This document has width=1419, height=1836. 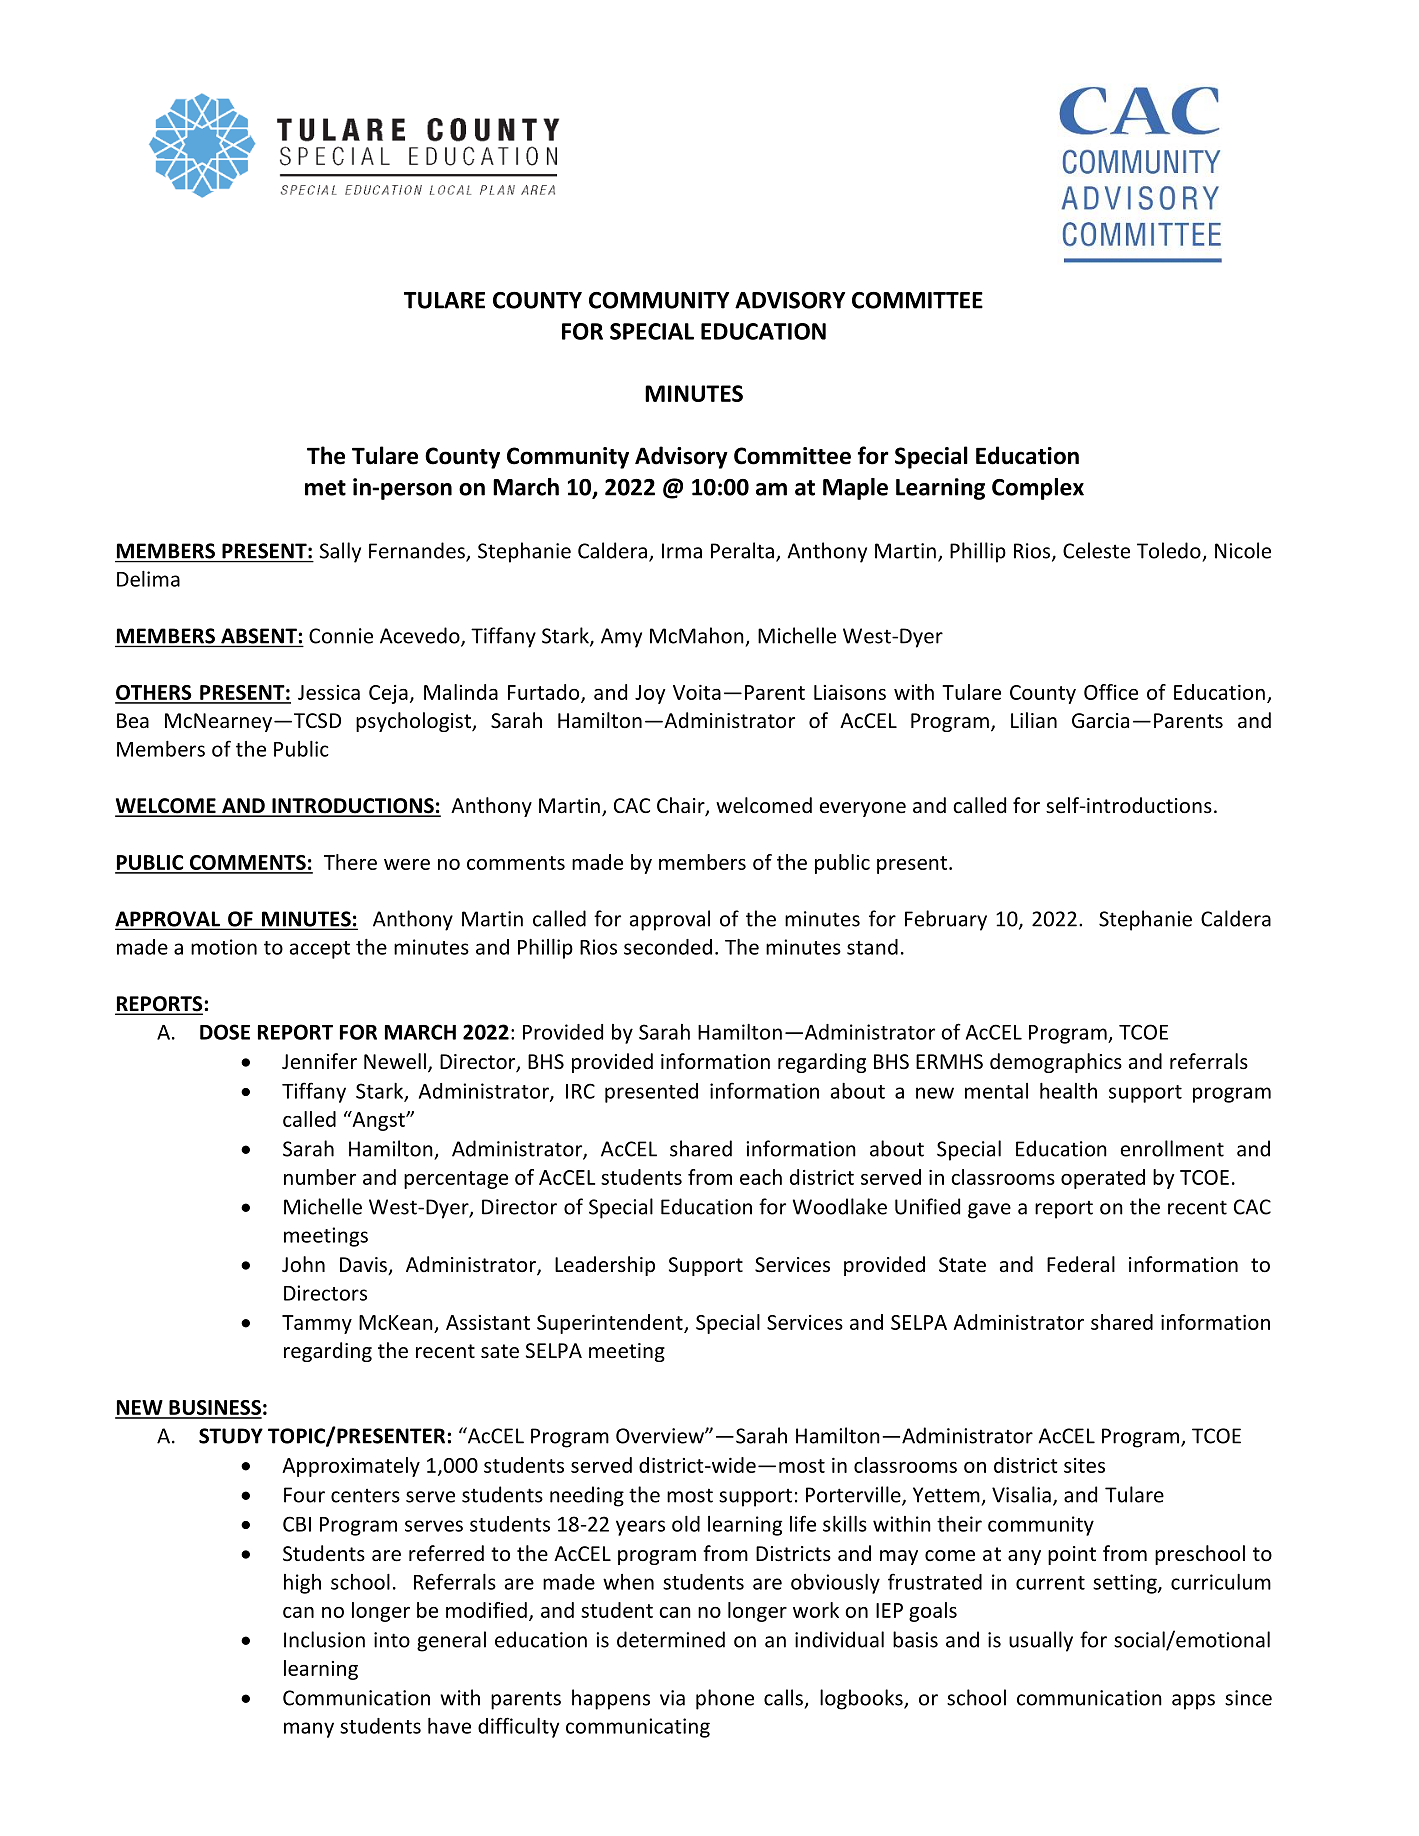 What do you see at coordinates (1068, 1091) in the document?
I see `health` at bounding box center [1068, 1091].
